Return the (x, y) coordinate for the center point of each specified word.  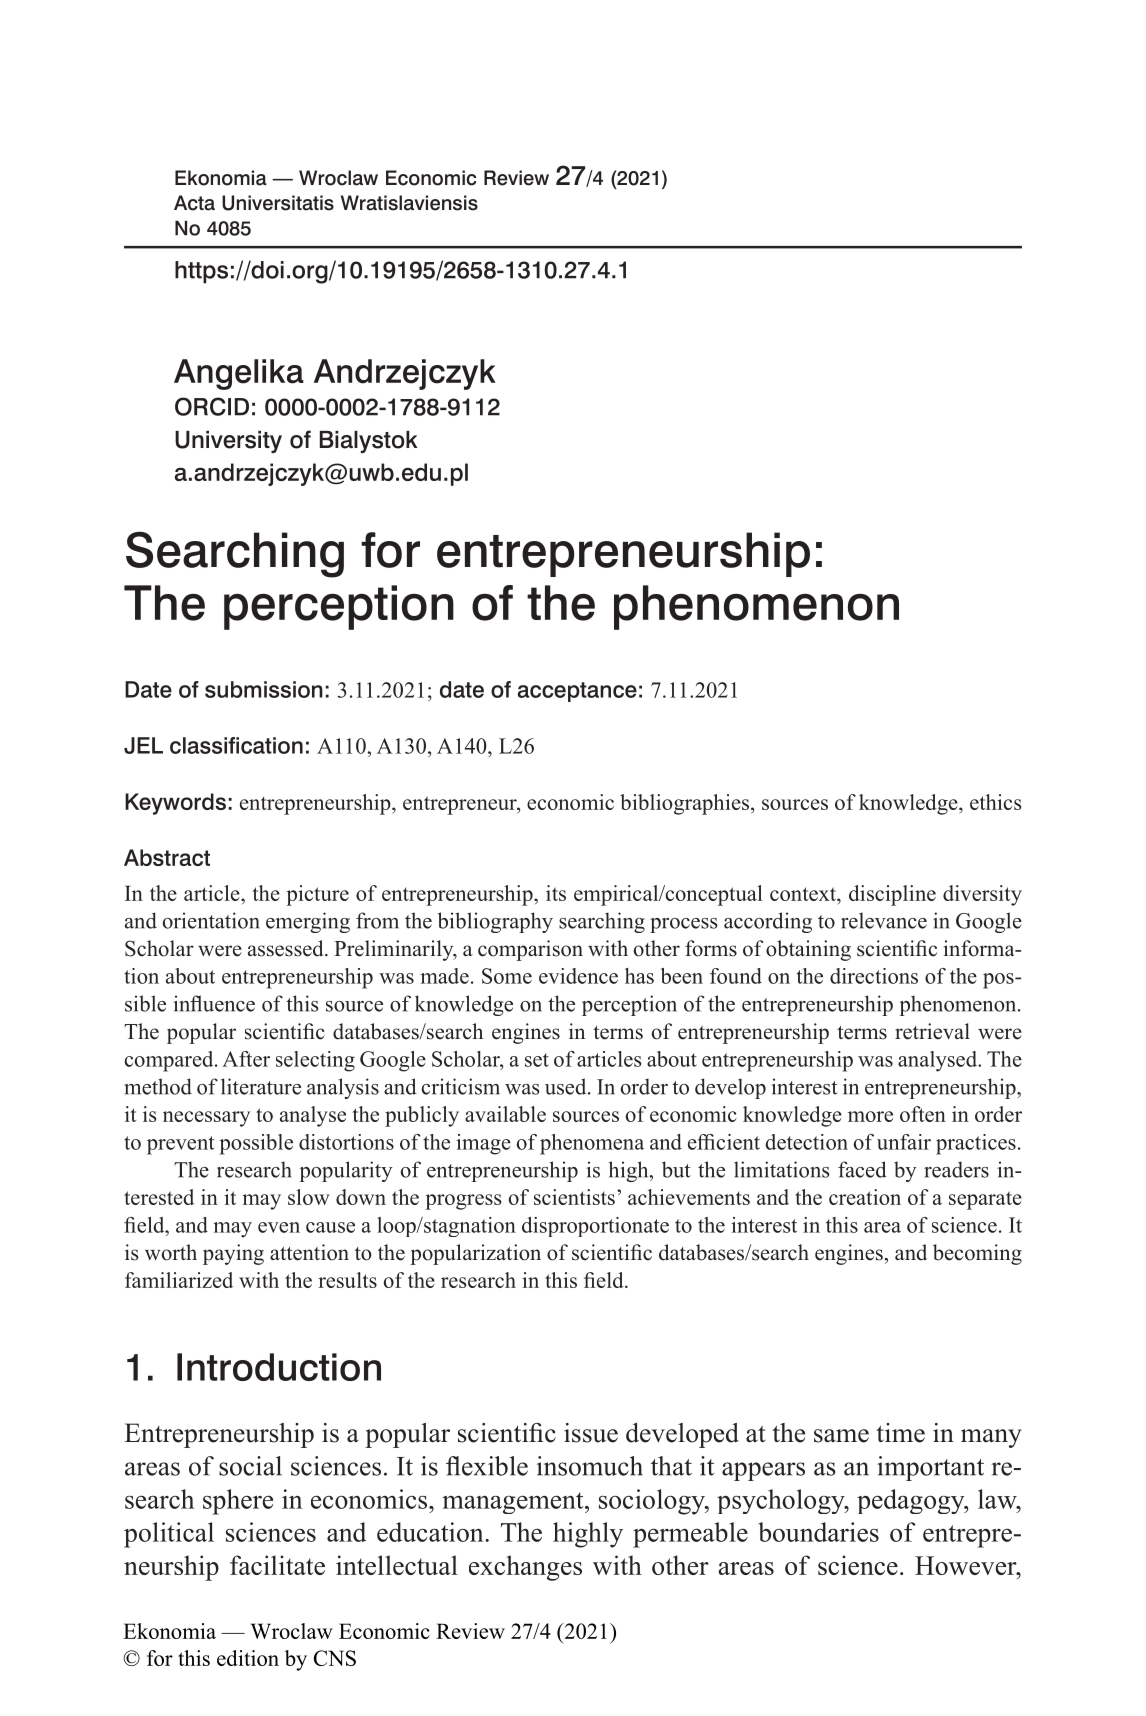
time (900, 1433)
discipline (892, 895)
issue (591, 1433)
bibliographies (684, 804)
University (228, 442)
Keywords (175, 804)
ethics (995, 802)
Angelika (239, 374)
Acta (194, 203)
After (246, 1059)
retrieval (932, 1031)
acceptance (577, 692)
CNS (335, 1658)
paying (233, 1254)
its (556, 893)
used (567, 1086)
